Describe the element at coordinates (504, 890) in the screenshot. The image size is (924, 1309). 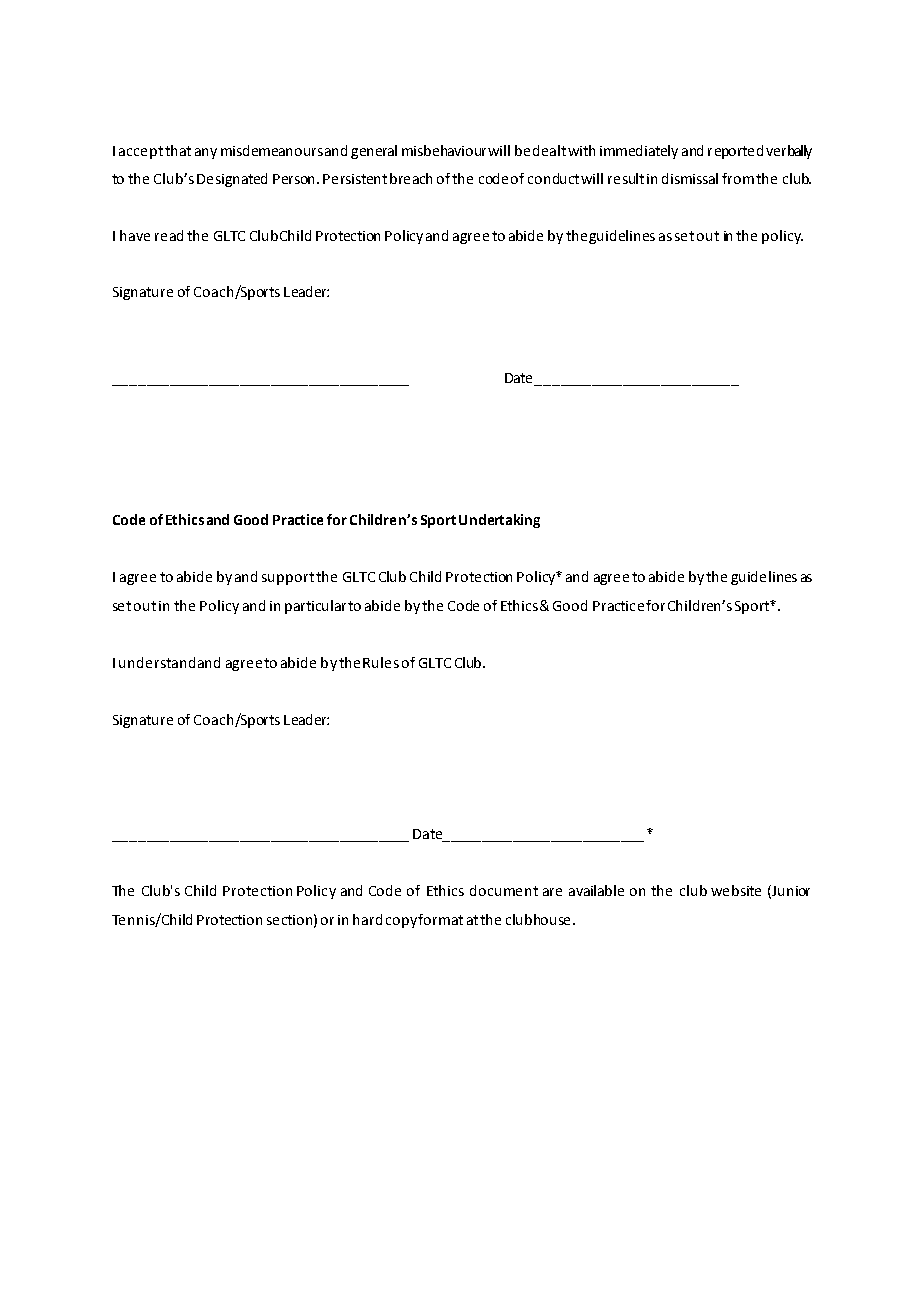
I see `document` at that location.
